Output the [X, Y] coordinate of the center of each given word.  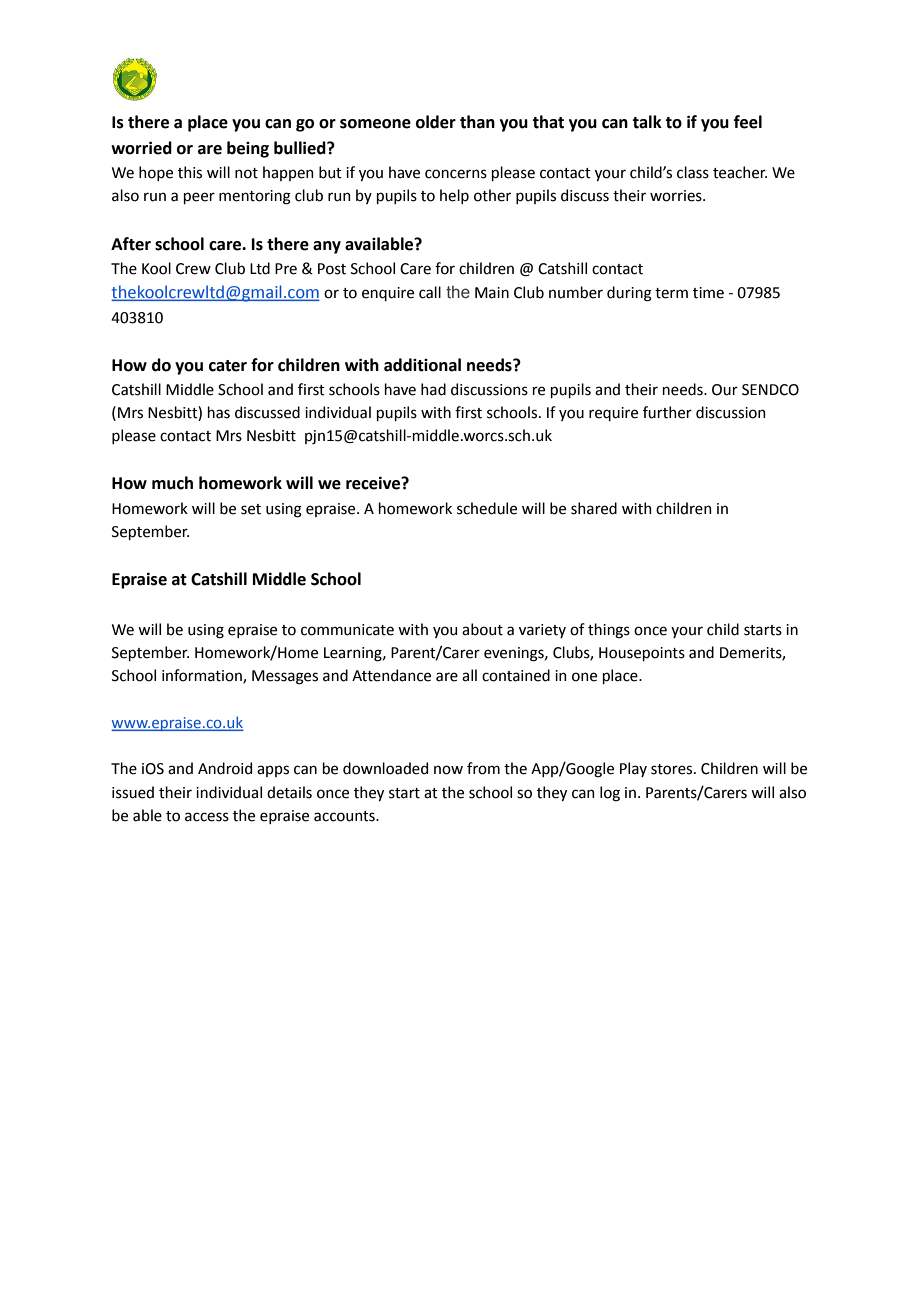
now [448, 770]
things [609, 631]
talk [647, 122]
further [667, 412]
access [207, 817]
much [172, 483]
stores [673, 769]
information [203, 676]
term [671, 293]
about [482, 629]
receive [374, 483]
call [430, 292]
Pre [286, 269]
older [436, 122]
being [248, 149]
